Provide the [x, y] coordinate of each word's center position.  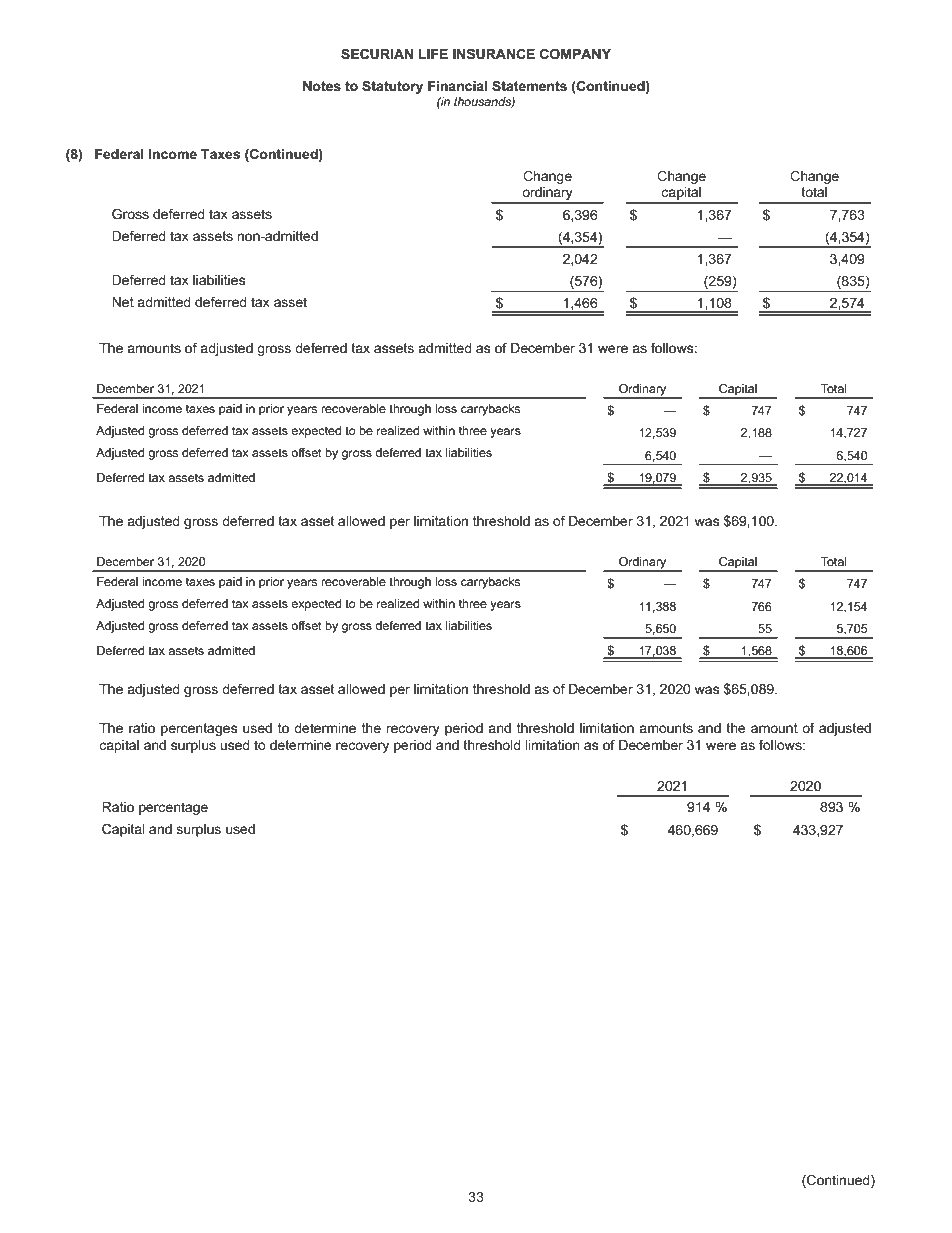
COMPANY [575, 53]
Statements [529, 85]
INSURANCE [494, 53]
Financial [458, 86]
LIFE [433, 54]
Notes [322, 86]
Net [123, 302]
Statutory [392, 87]
